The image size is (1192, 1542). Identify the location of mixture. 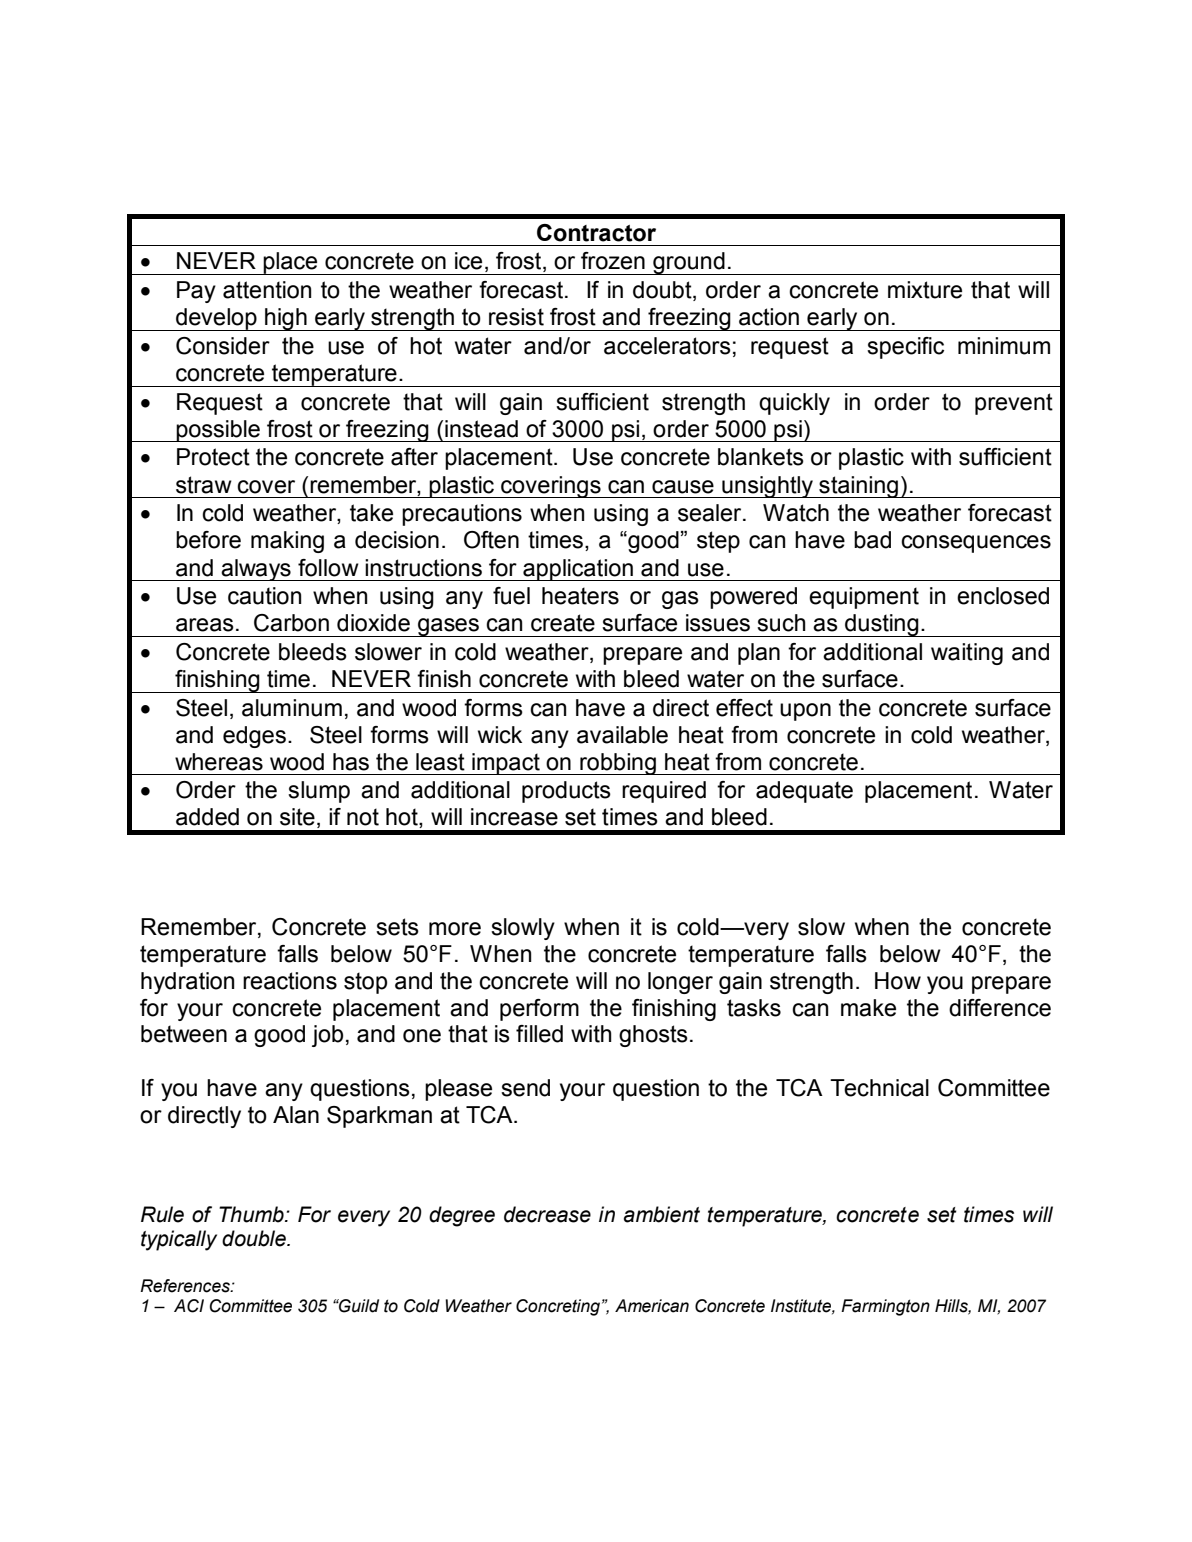
(925, 290).
